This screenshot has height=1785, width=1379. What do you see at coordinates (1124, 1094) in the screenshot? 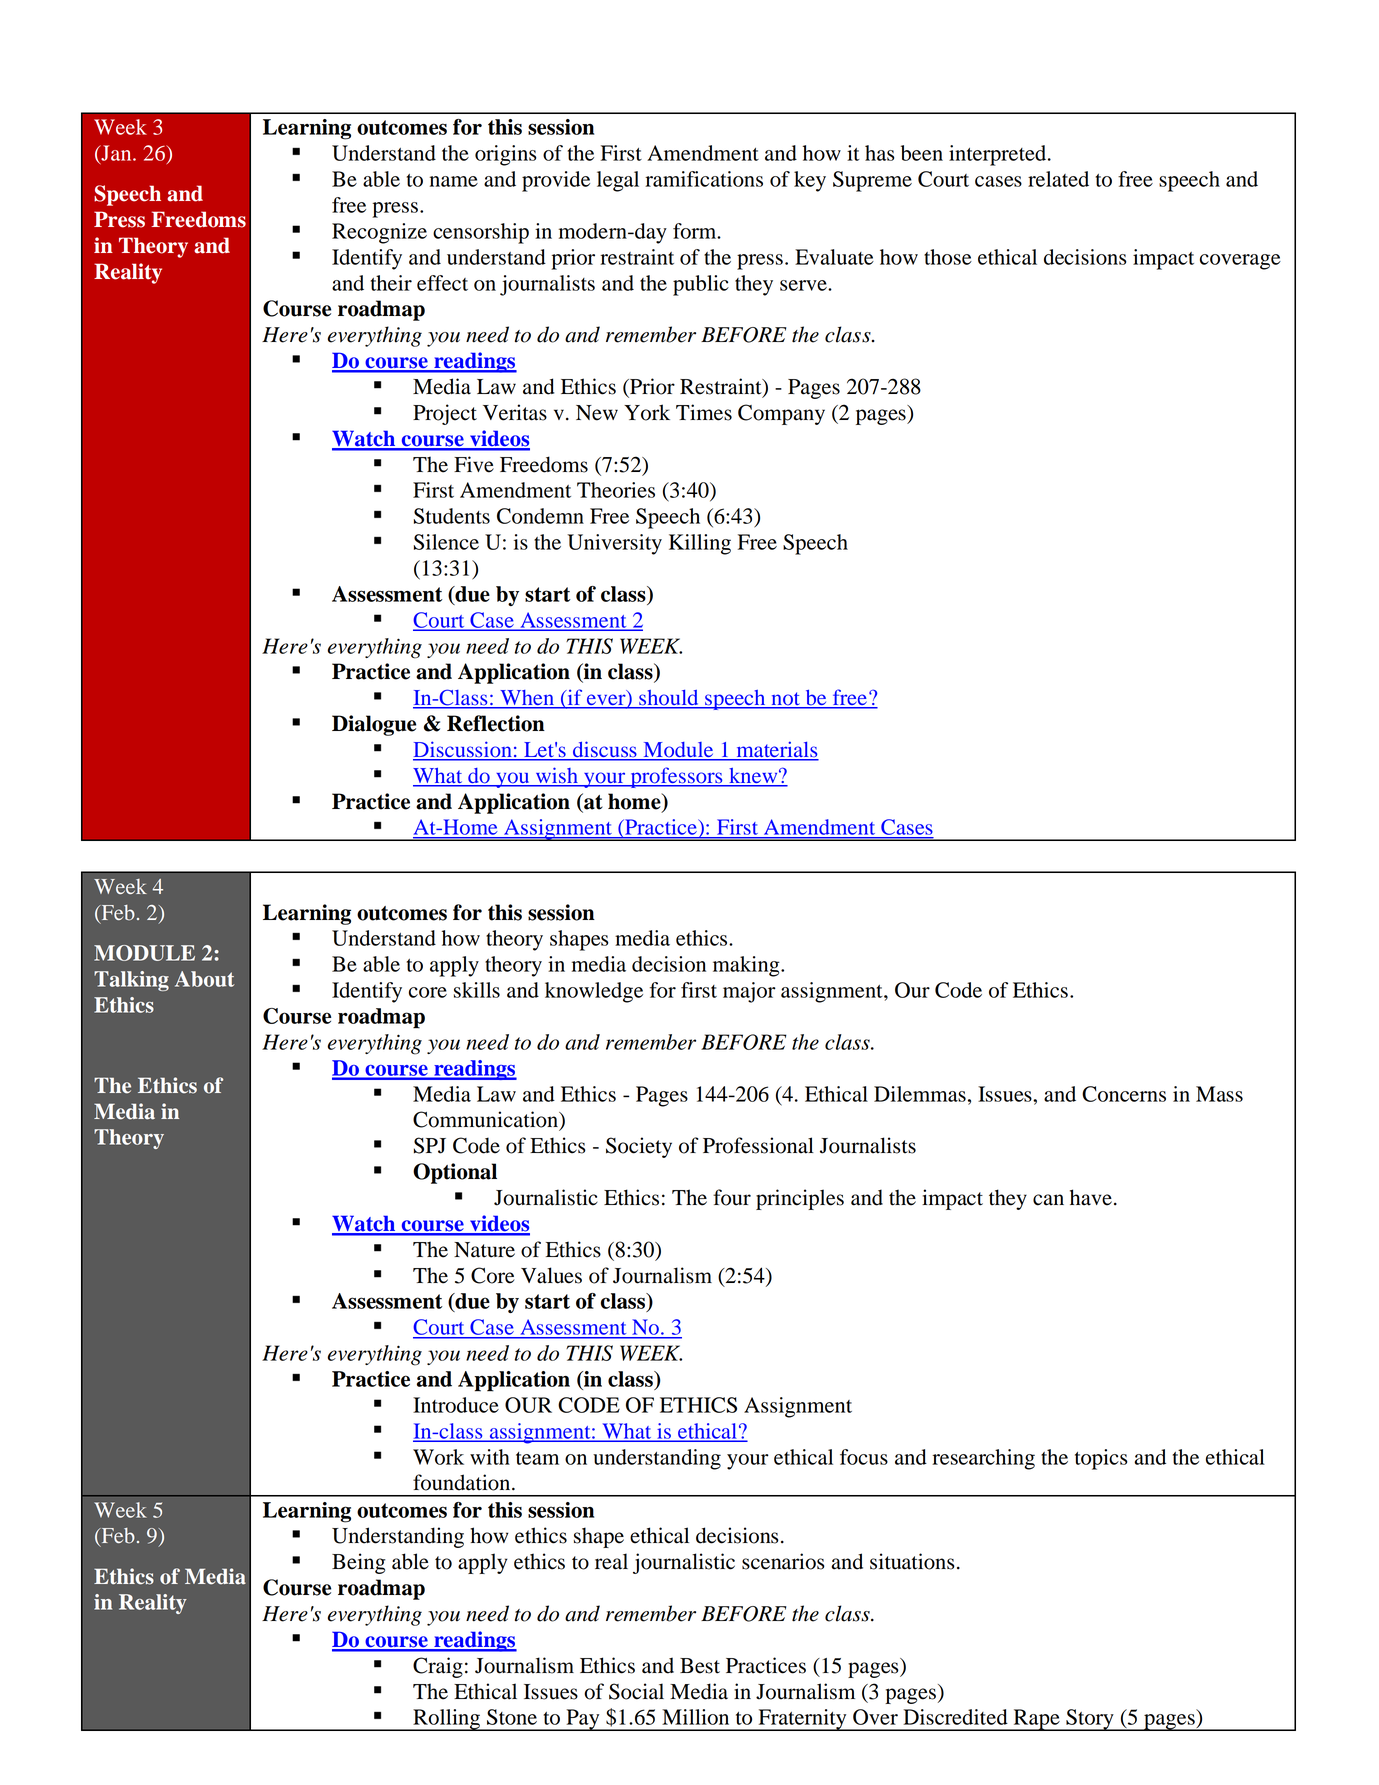
I see `Concerns` at bounding box center [1124, 1094].
